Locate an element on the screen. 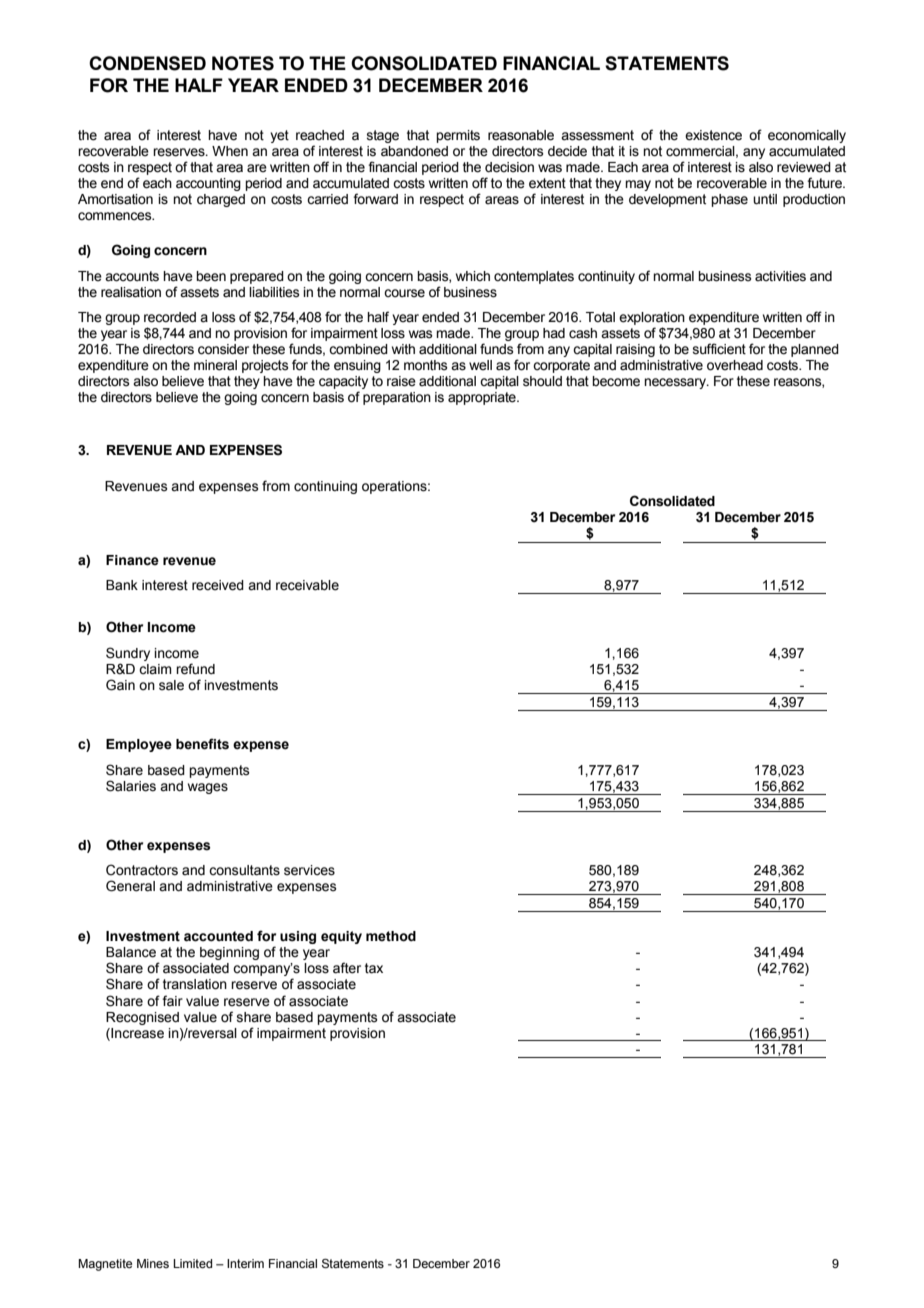  Contractors is located at coordinates (142, 870).
